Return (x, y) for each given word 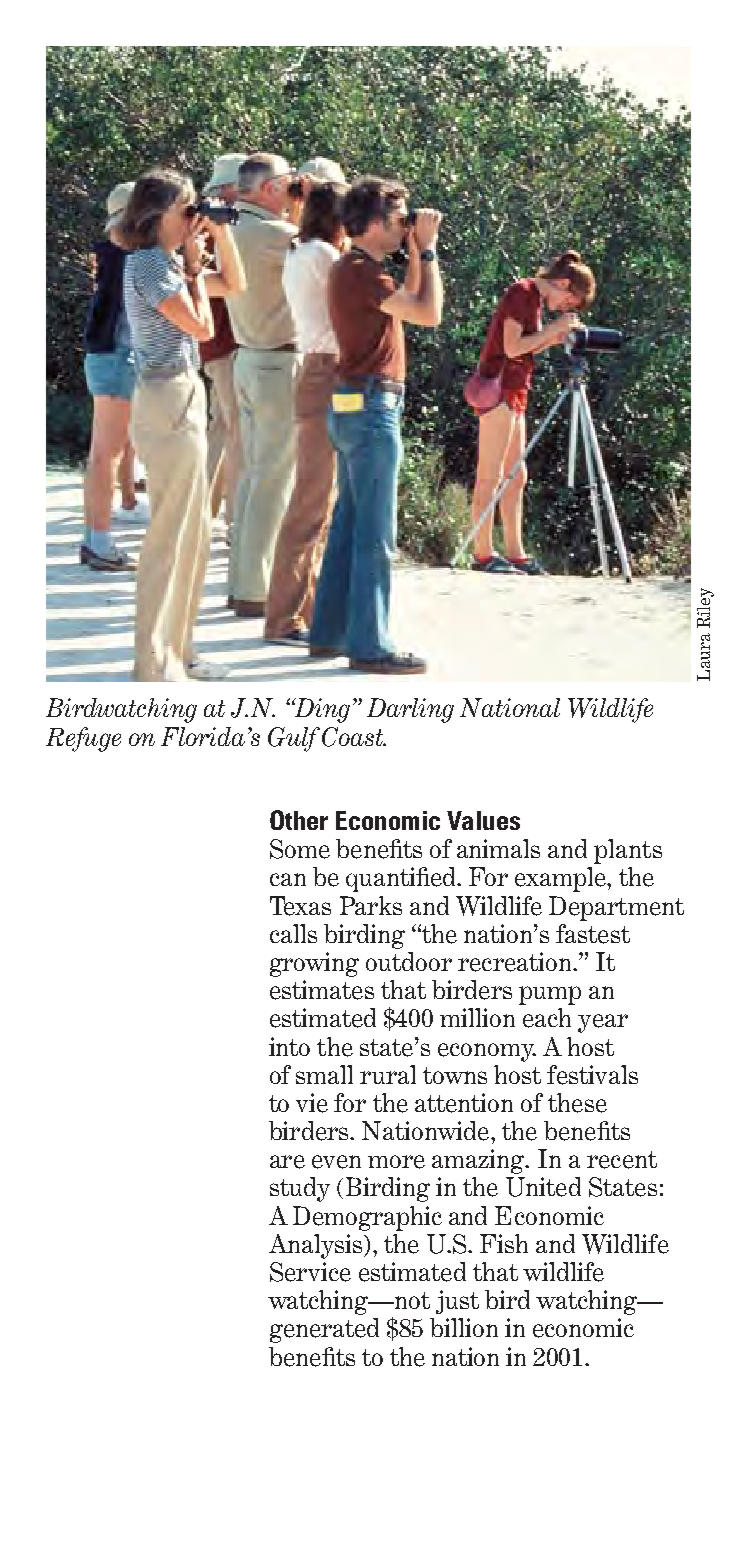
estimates (322, 990)
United (543, 1187)
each (547, 1018)
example (561, 879)
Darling (410, 710)
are (287, 1162)
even (336, 1162)
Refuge (83, 739)
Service (310, 1272)
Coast (353, 737)
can (288, 879)
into (289, 1046)
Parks (371, 905)
